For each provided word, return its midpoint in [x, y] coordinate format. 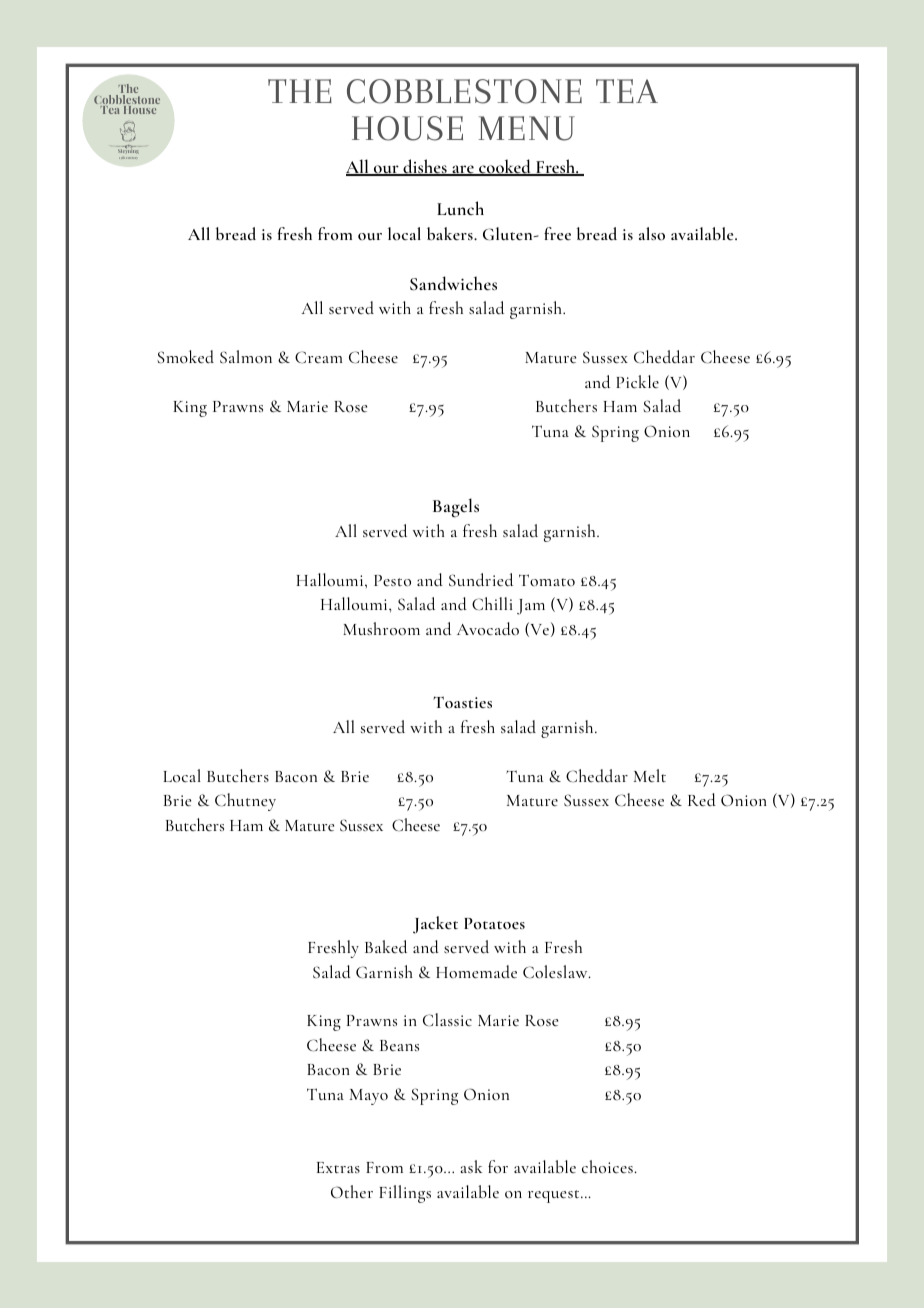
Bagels [456, 508]
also [652, 234]
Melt [650, 775]
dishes [425, 167]
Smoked [185, 357]
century [131, 158]
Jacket [435, 925]
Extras [338, 1167]
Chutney [245, 802]
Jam [531, 607]
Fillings [405, 1194]
